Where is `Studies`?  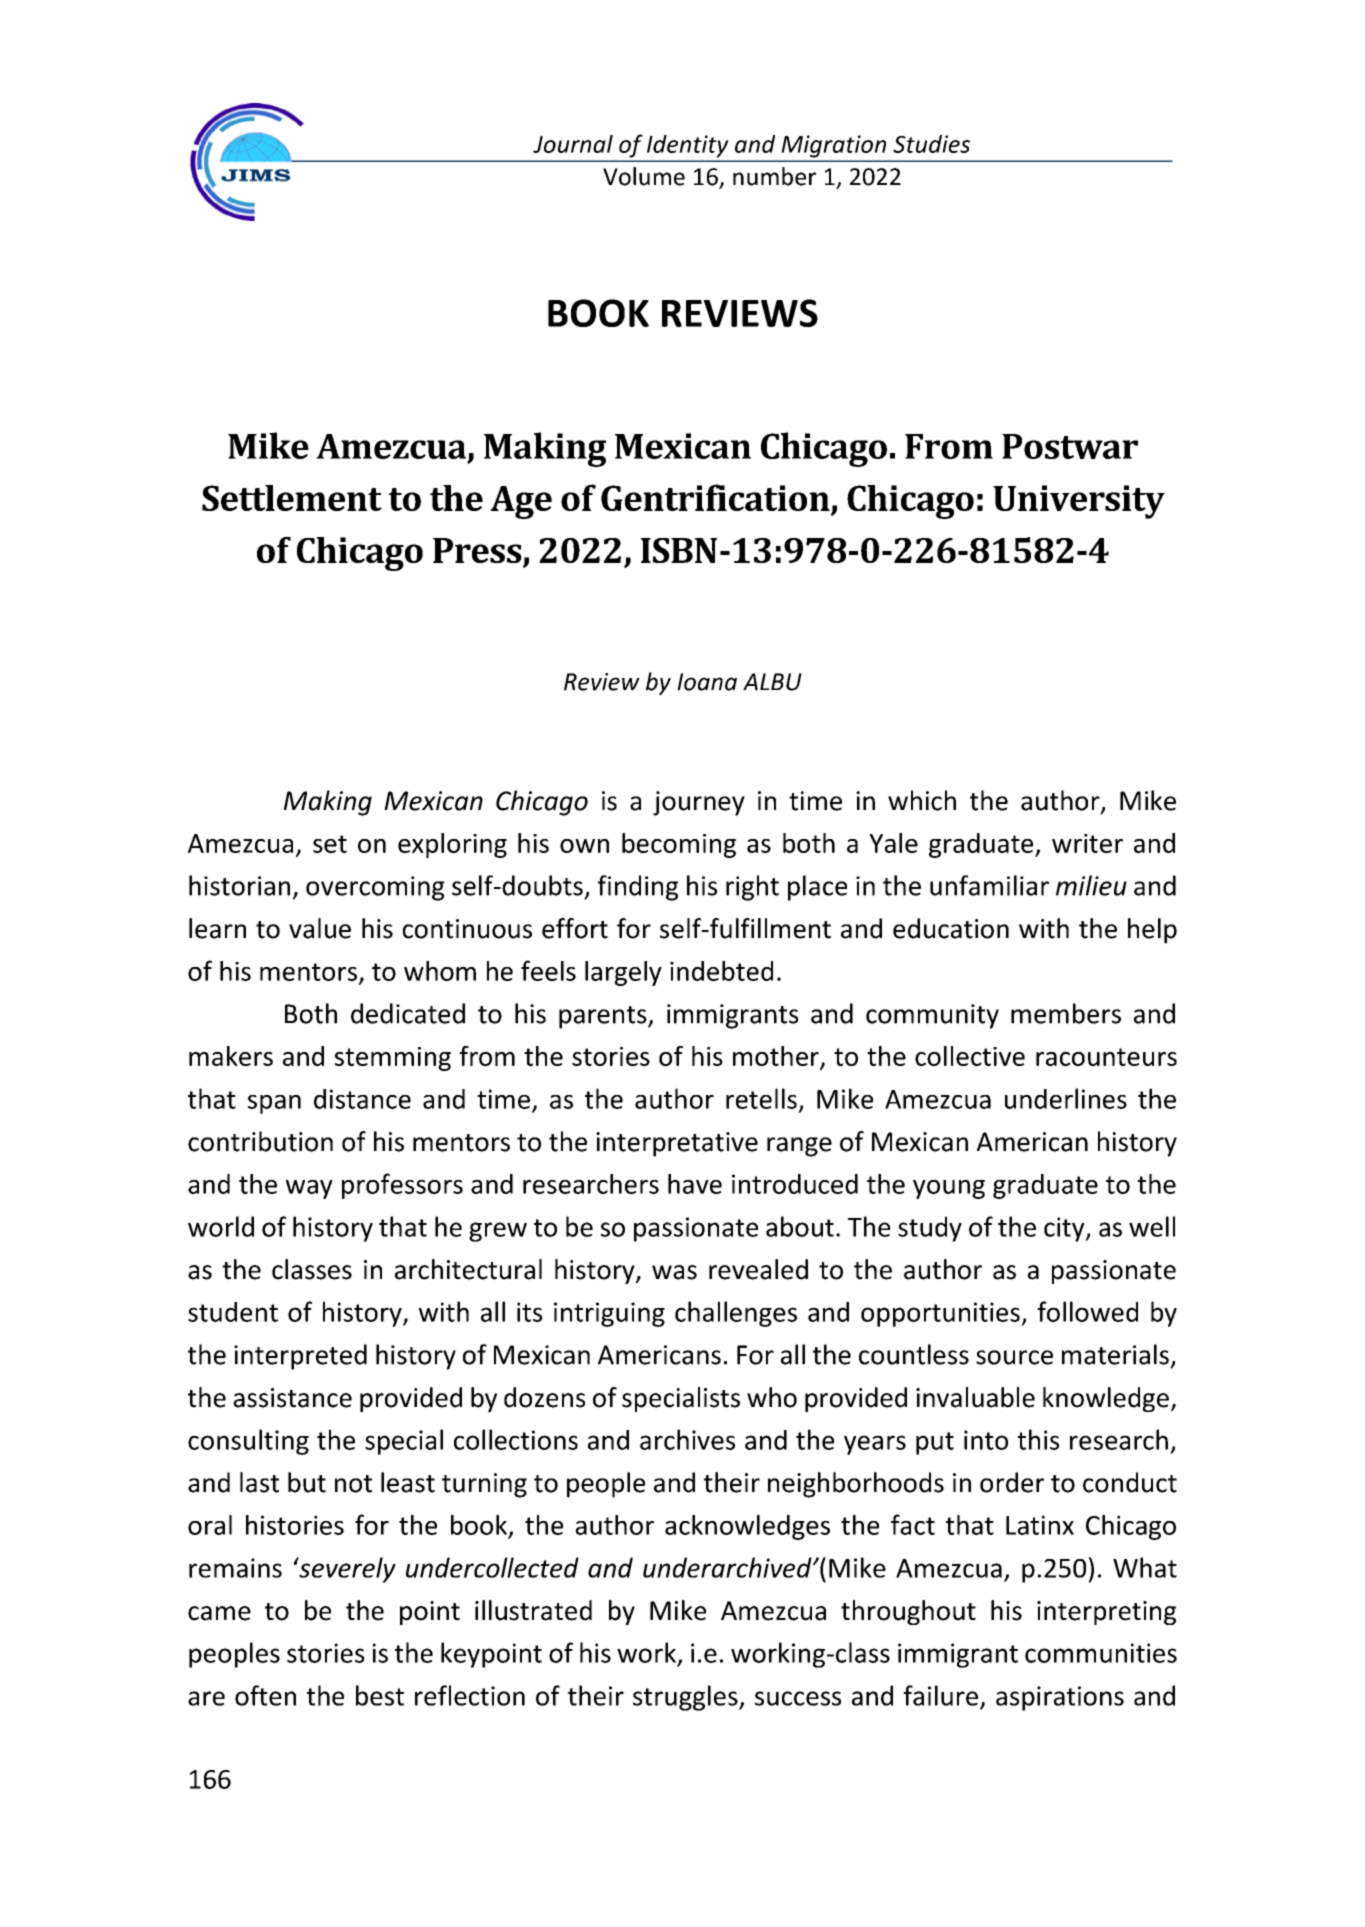
Studies is located at coordinates (931, 144).
